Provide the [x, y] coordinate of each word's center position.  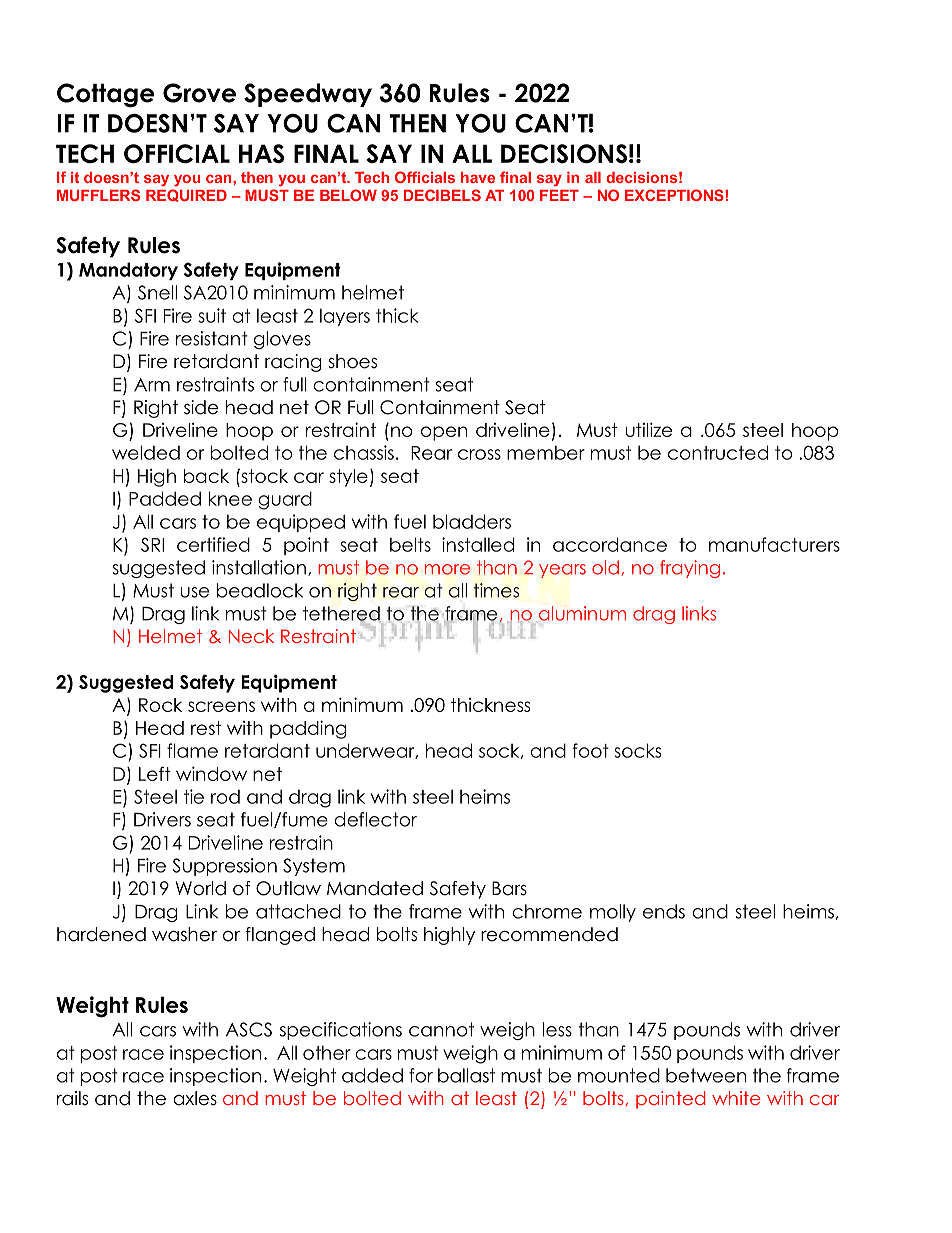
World [201, 888]
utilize [648, 429]
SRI [152, 544]
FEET [559, 195]
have [478, 177]
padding [308, 729]
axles [195, 1098]
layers [345, 317]
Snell [157, 292]
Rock [160, 705]
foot [591, 750]
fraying [690, 569]
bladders [472, 521]
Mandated [375, 888]
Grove [199, 93]
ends [664, 911]
